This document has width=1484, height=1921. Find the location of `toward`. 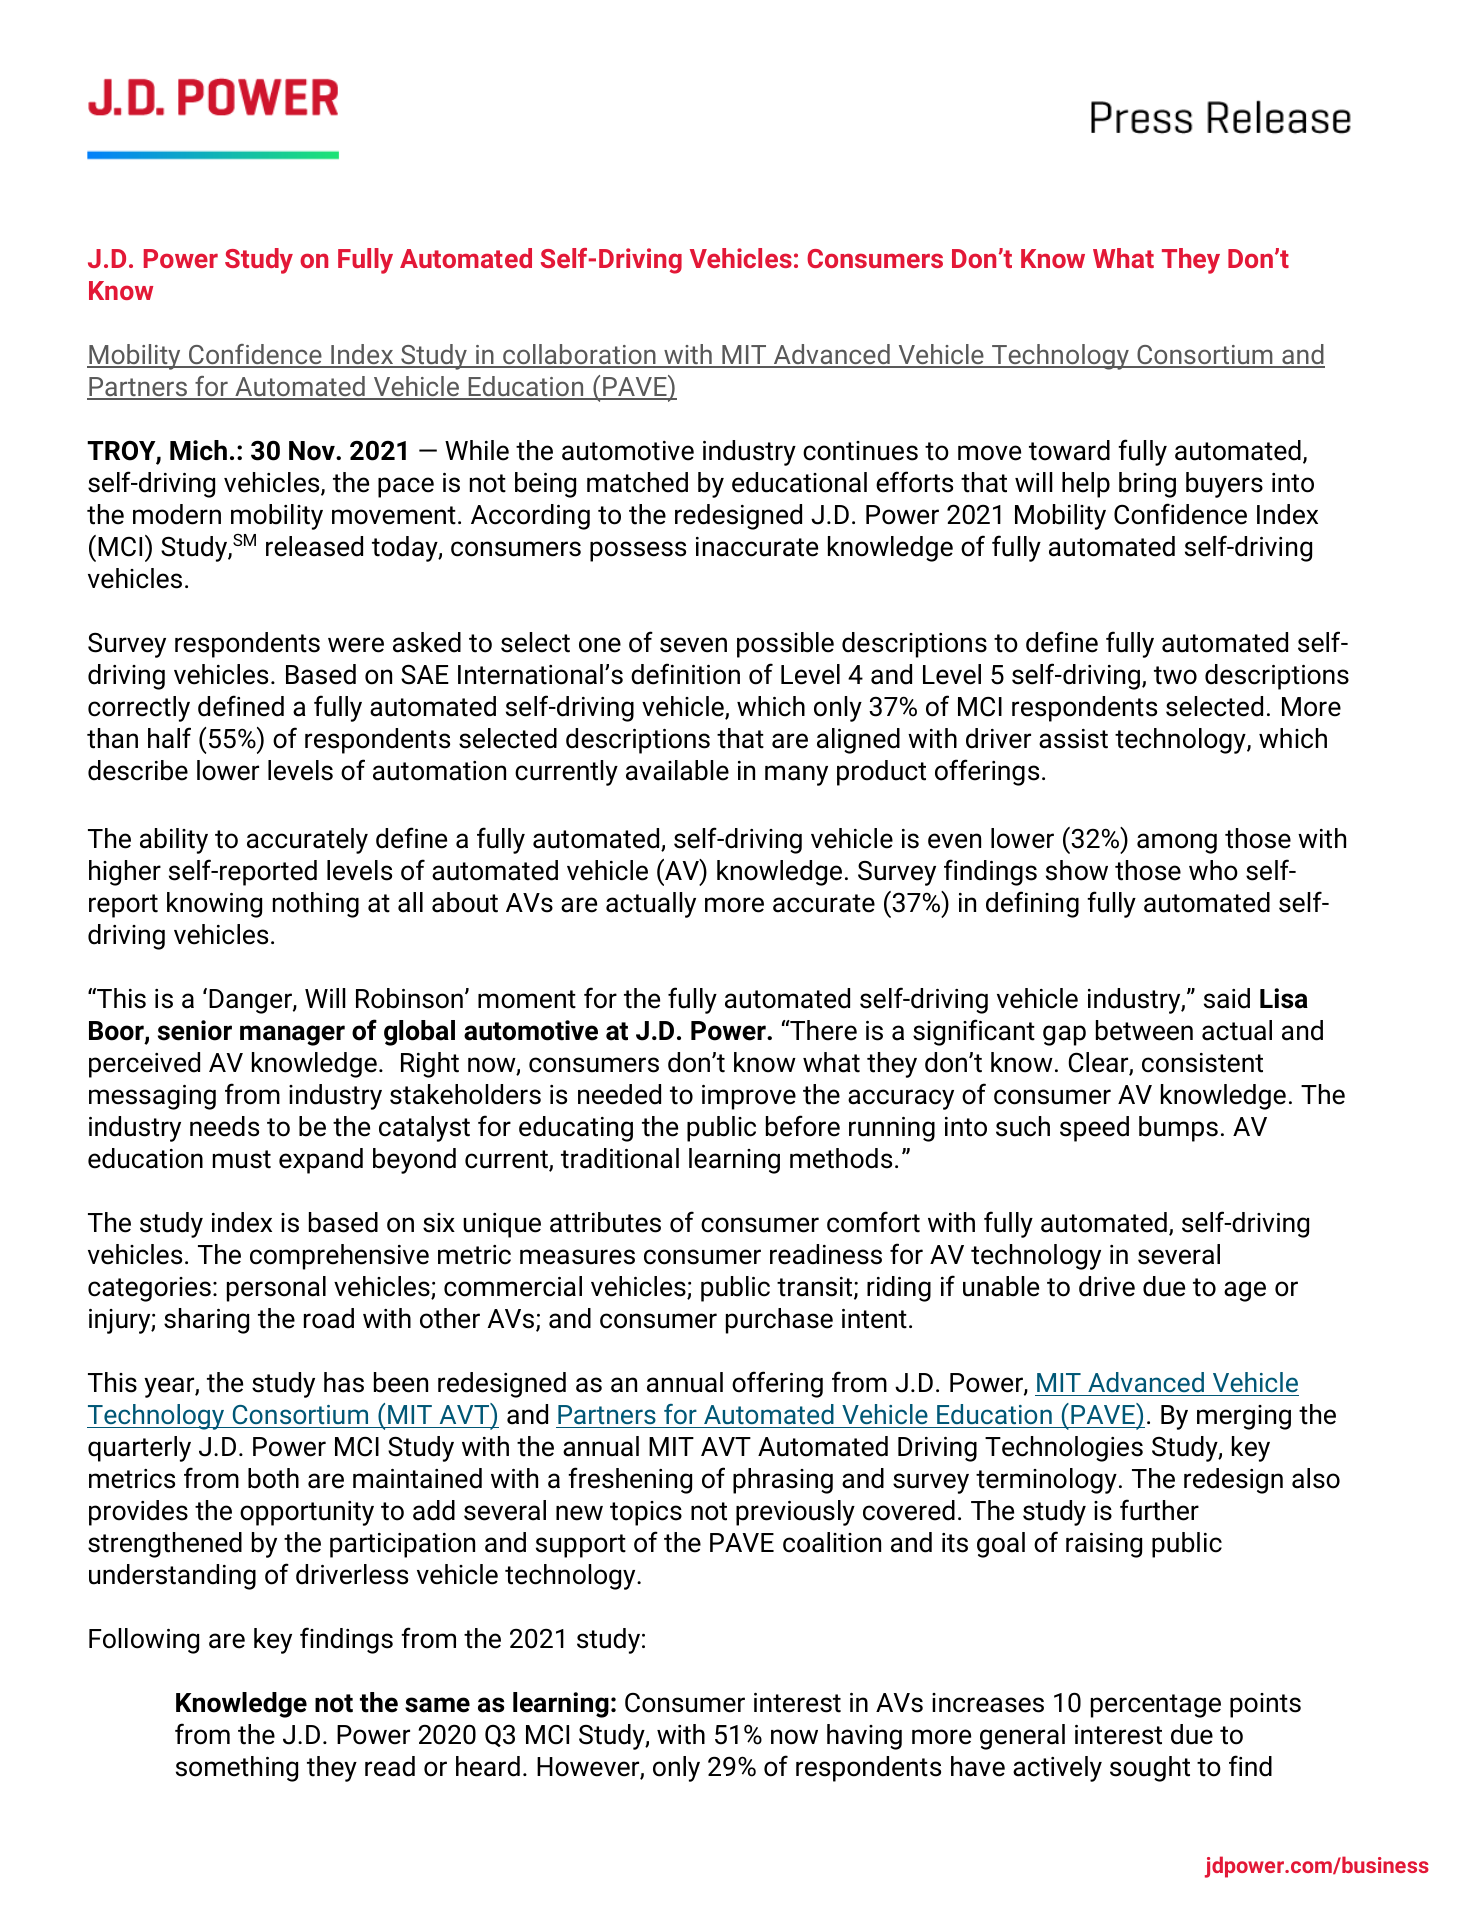

toward is located at coordinates (1069, 450).
